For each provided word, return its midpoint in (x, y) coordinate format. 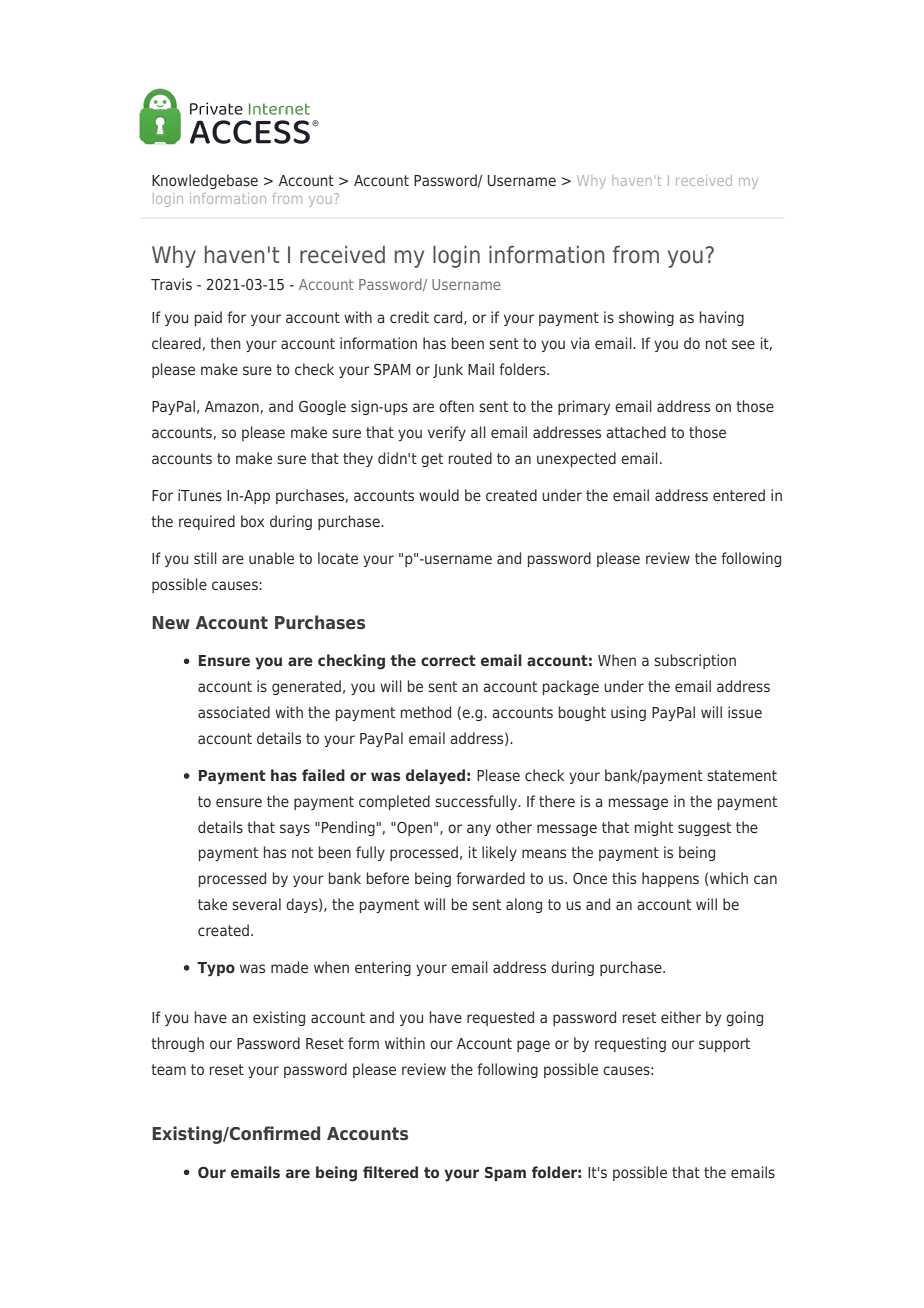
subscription (695, 661)
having (722, 318)
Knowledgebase (205, 181)
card (449, 318)
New (171, 622)
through (177, 1044)
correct (448, 660)
